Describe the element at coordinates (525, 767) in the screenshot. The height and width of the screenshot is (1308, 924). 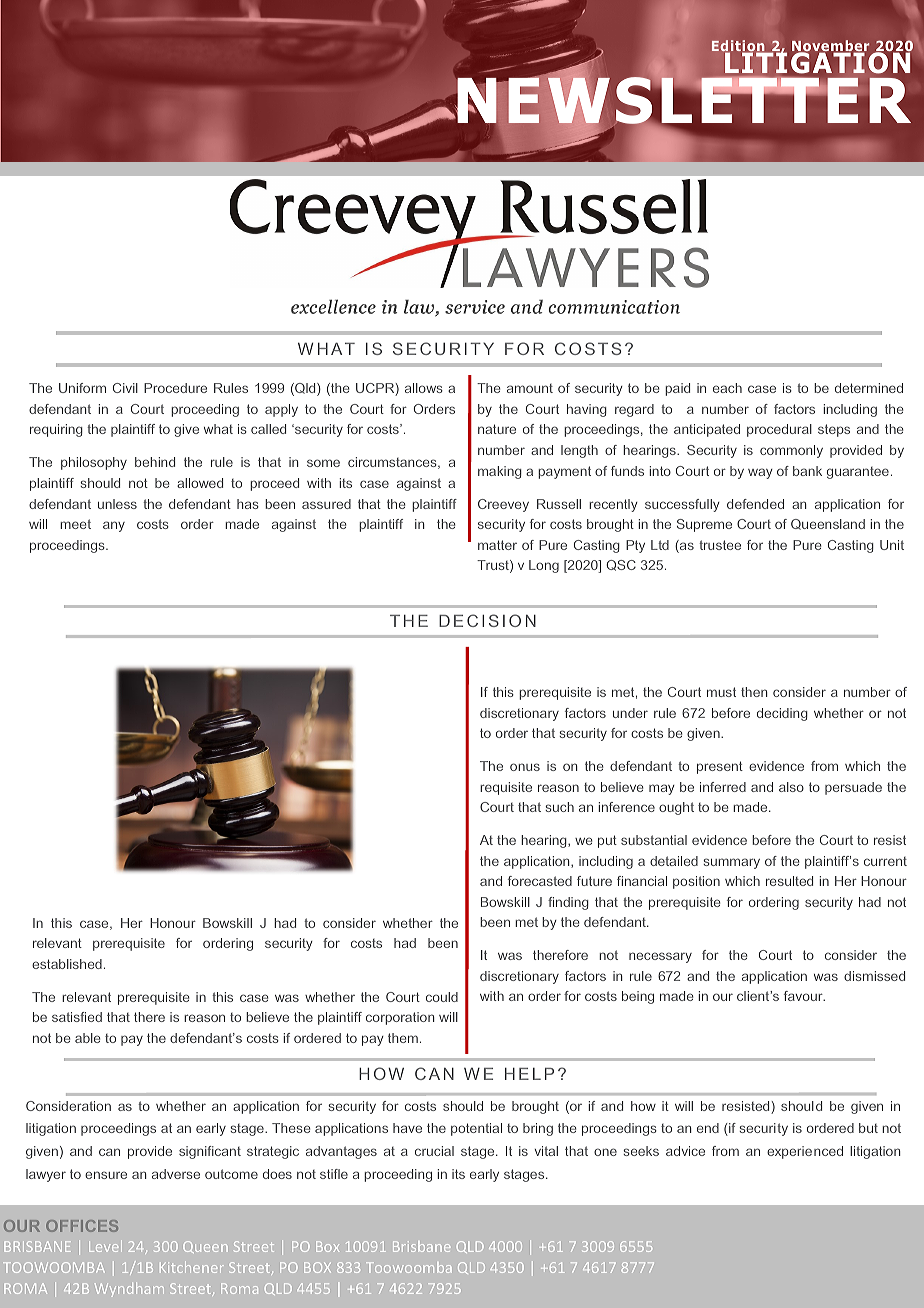
I see `onus` at that location.
